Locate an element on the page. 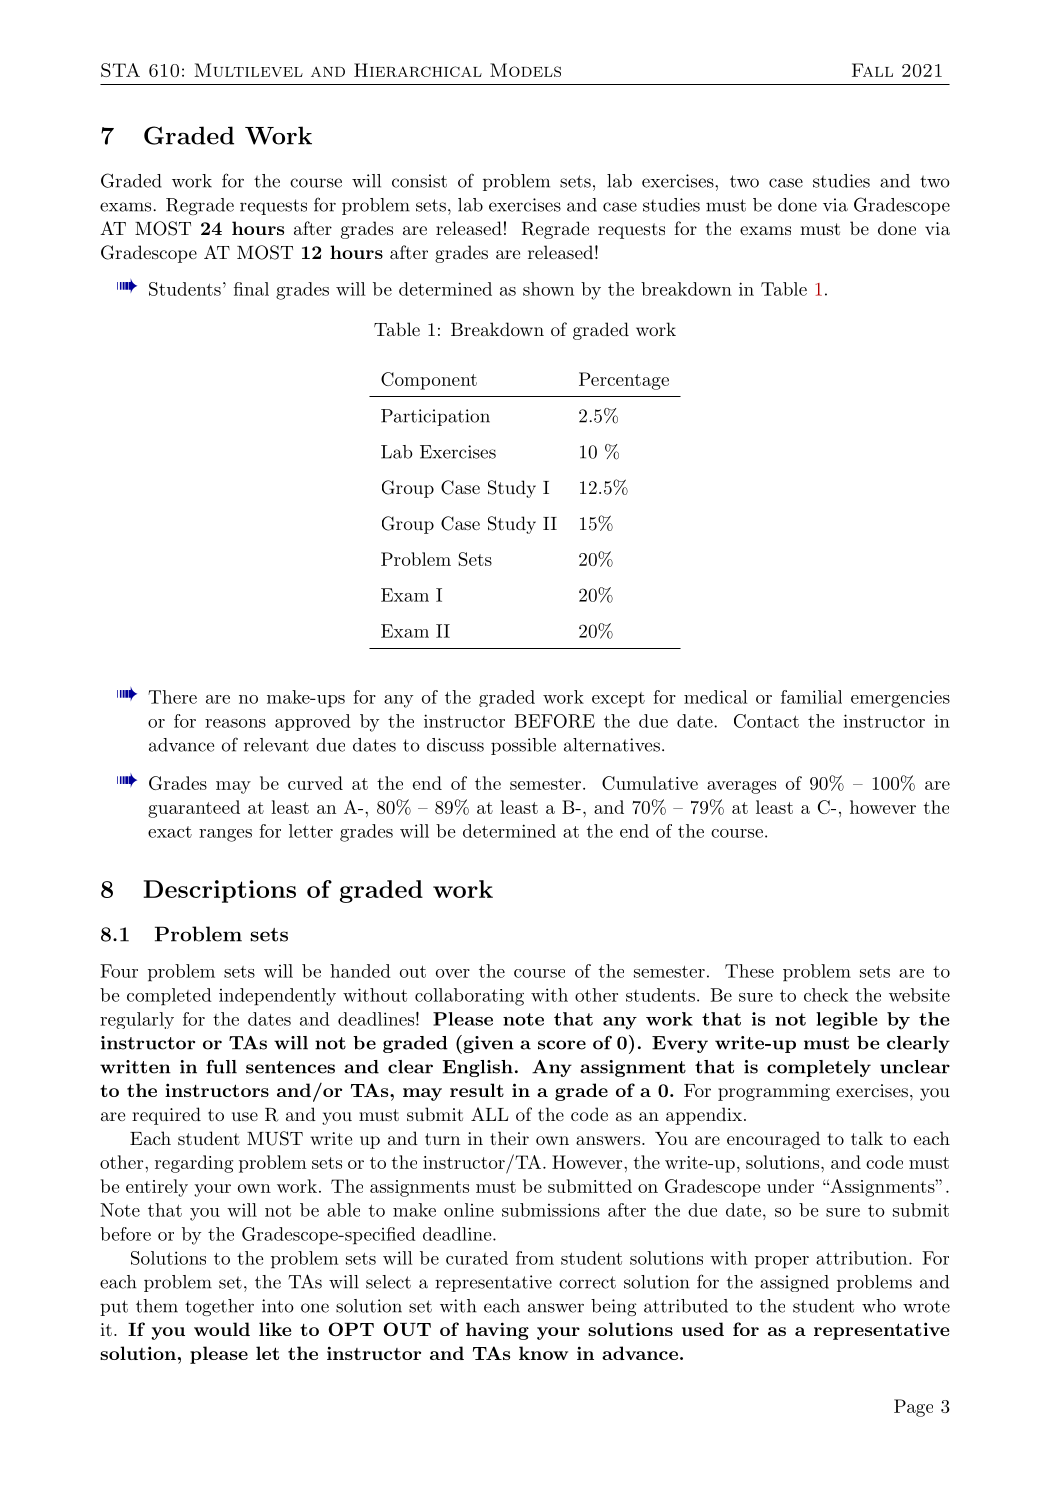  Page is located at coordinates (913, 1408).
